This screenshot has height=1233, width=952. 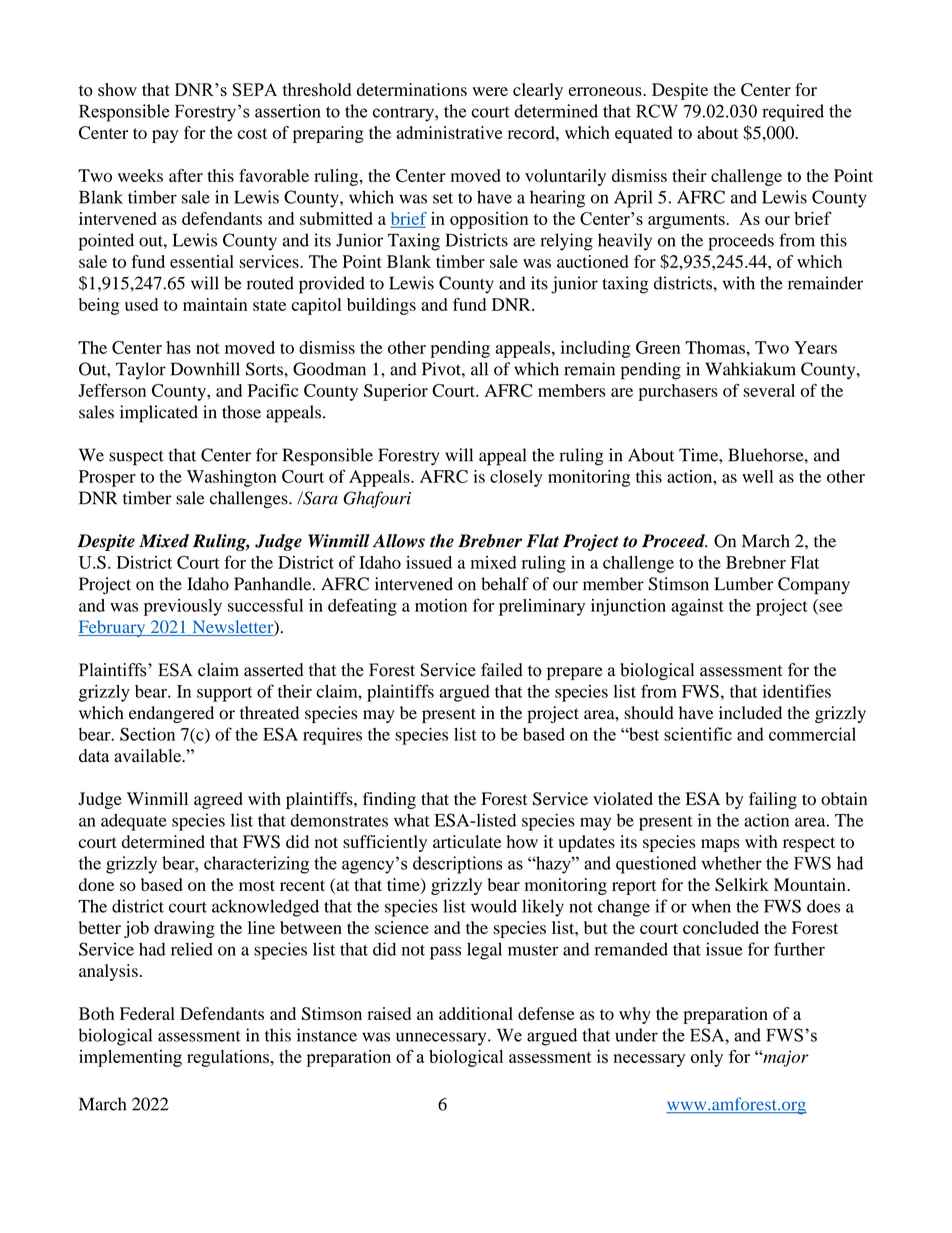 What do you see at coordinates (793, 113) in the screenshot?
I see `required` at bounding box center [793, 113].
